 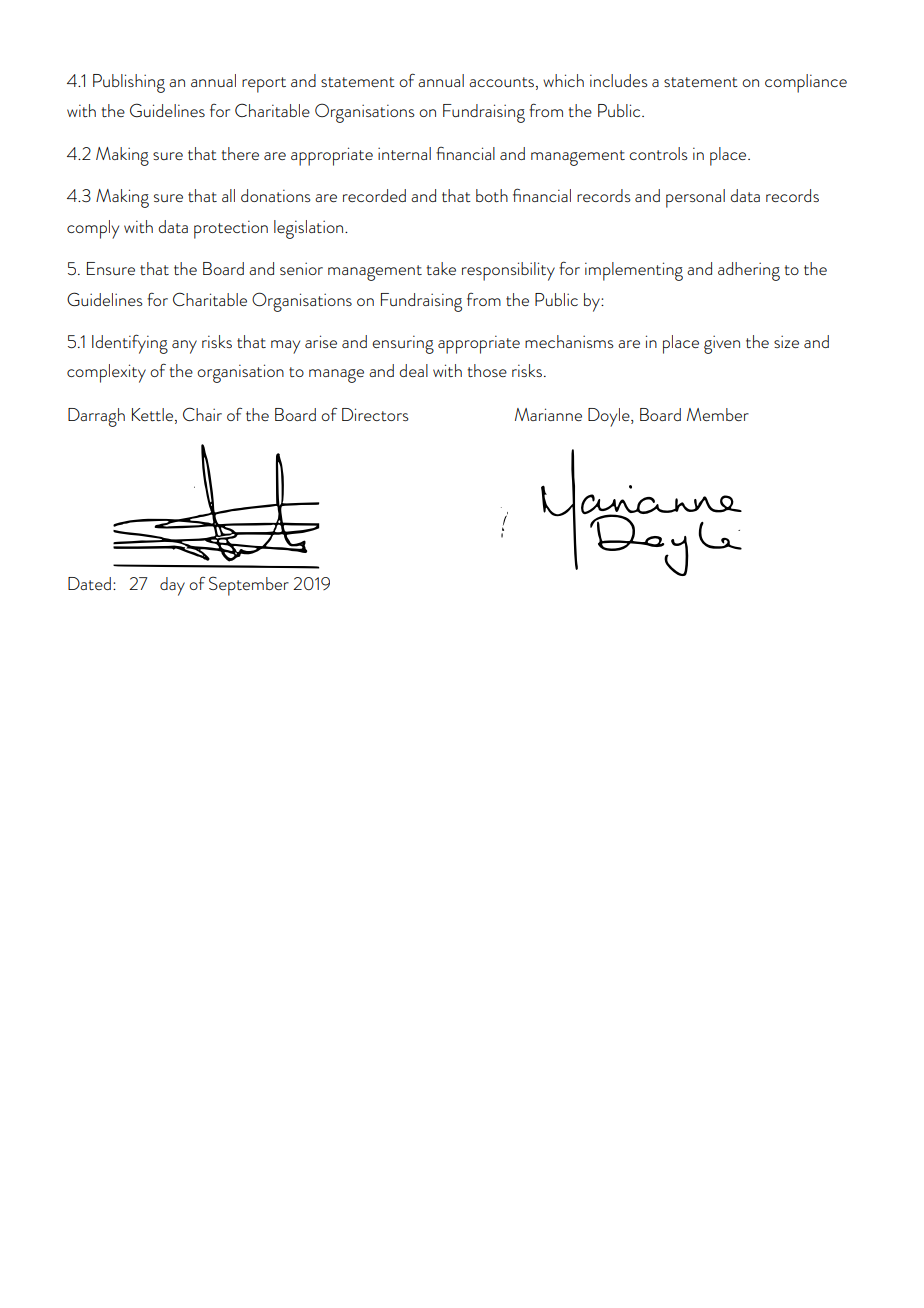 What do you see at coordinates (129, 83) in the page?
I see `Publishing` at bounding box center [129, 83].
